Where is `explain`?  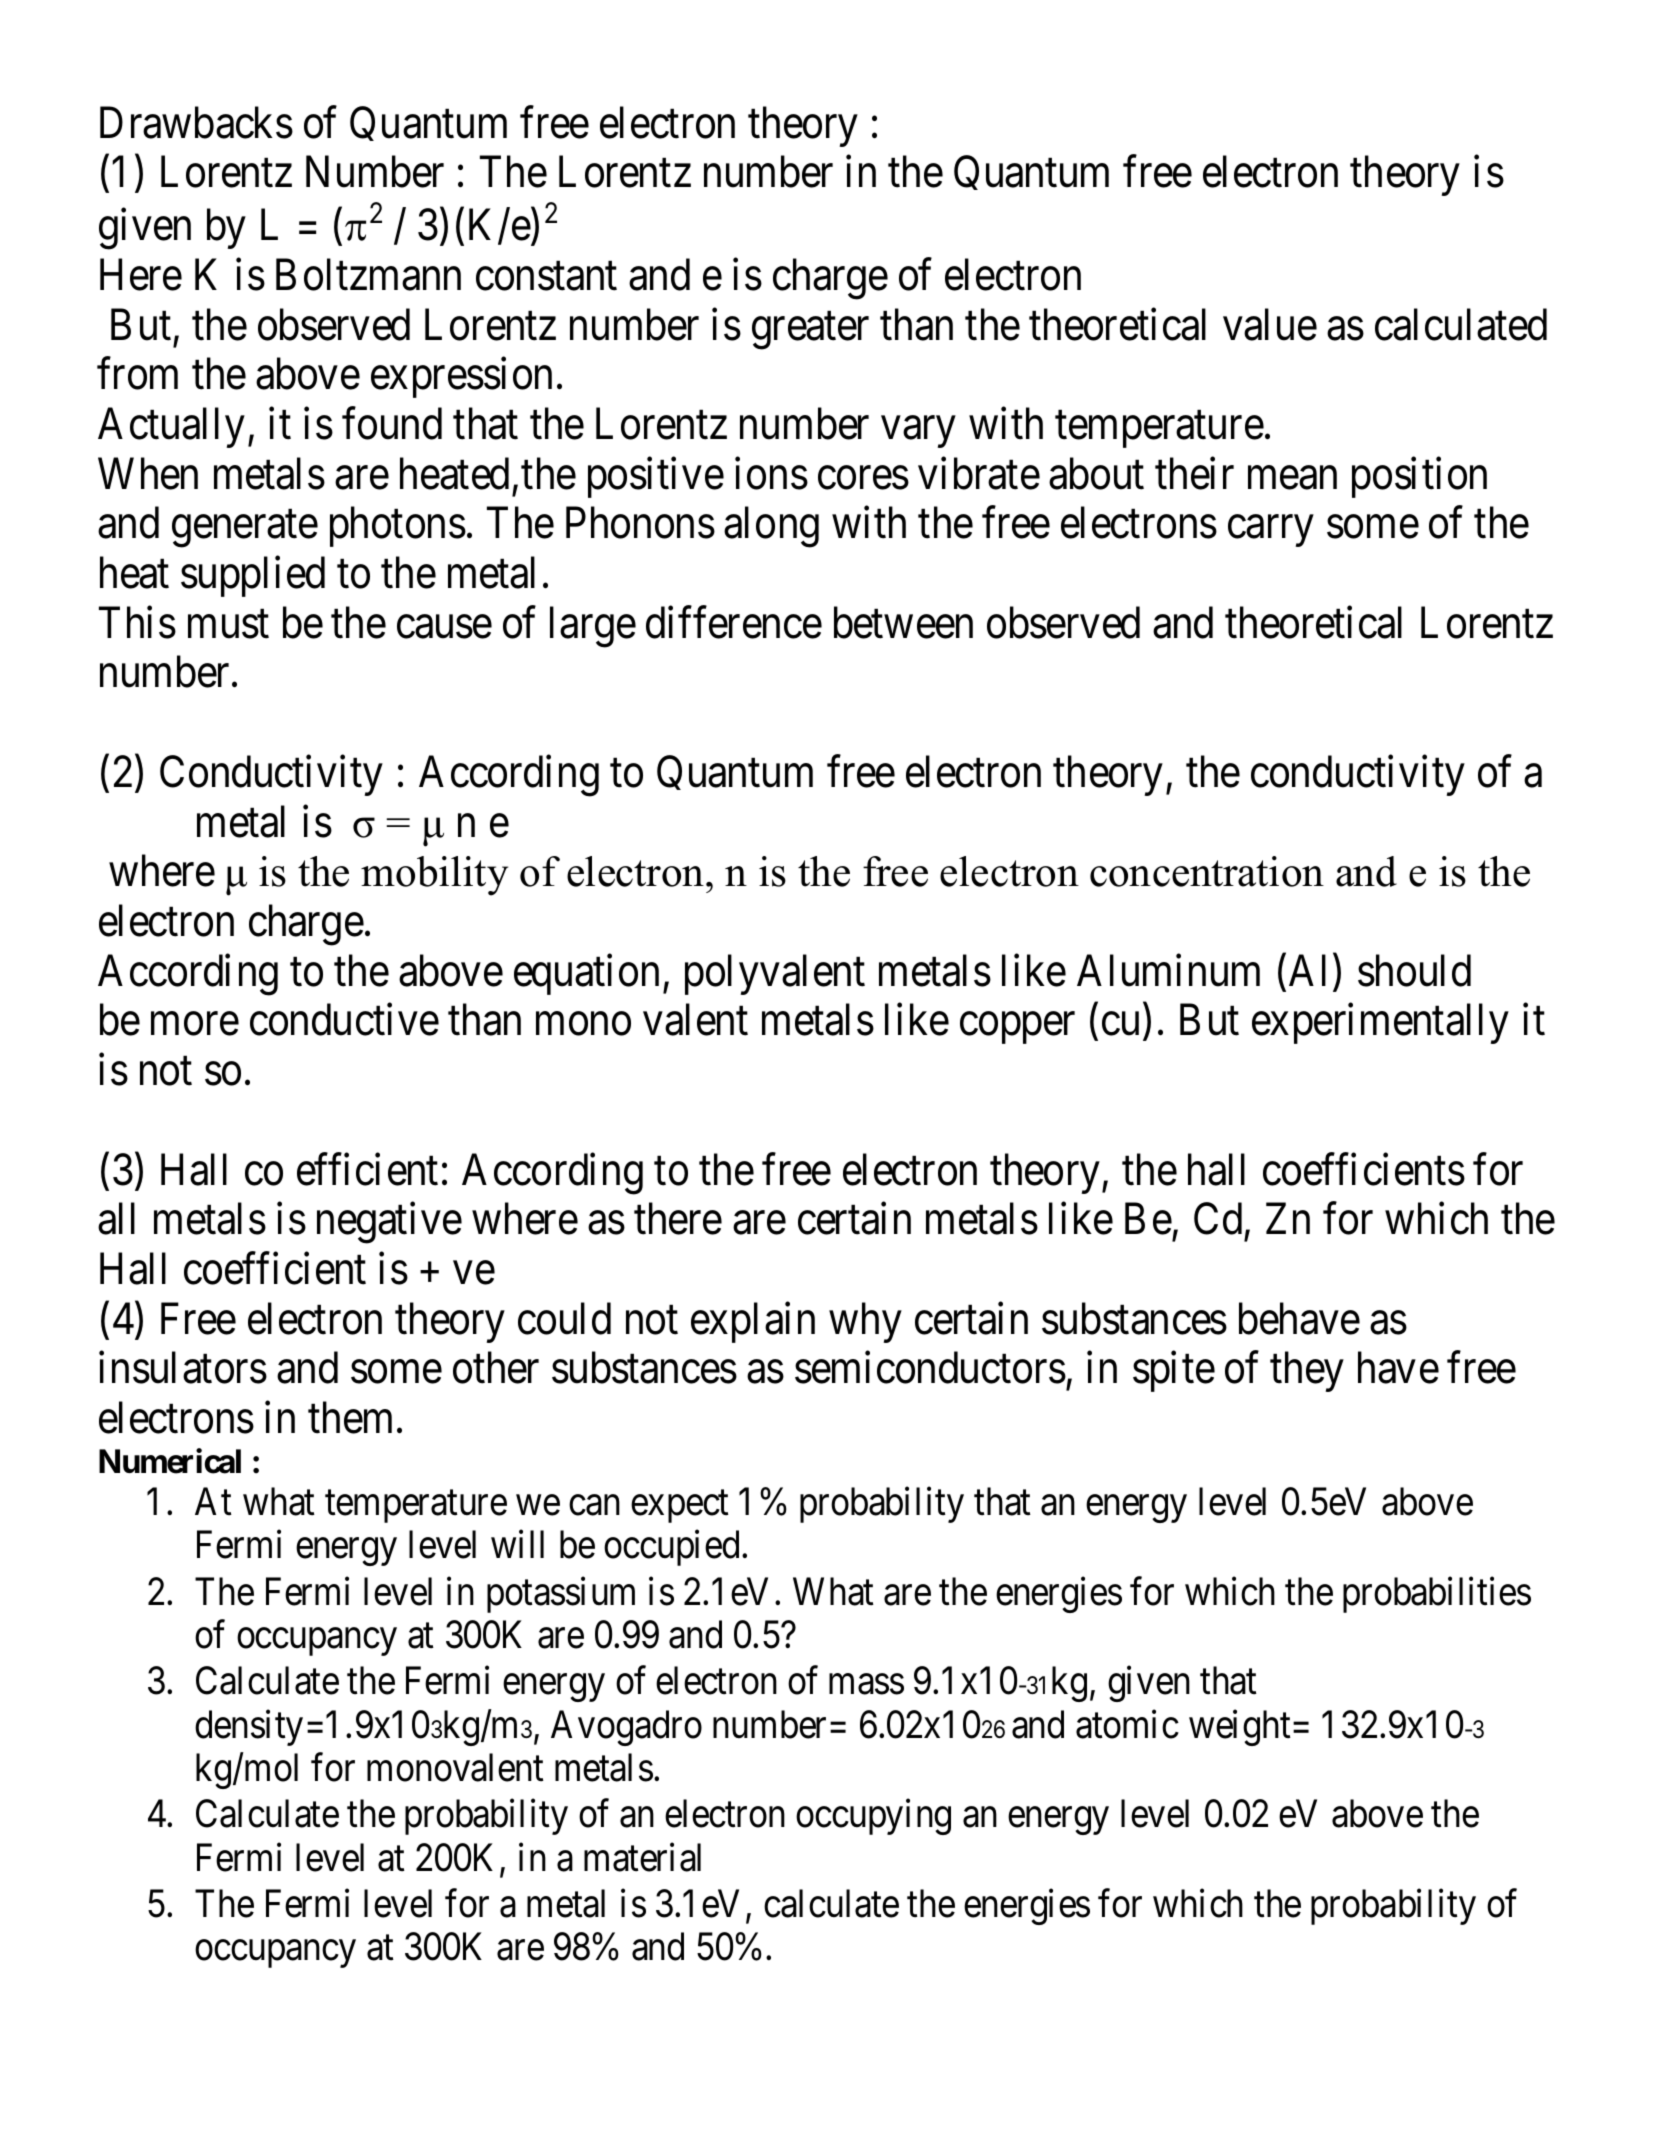
explain is located at coordinates (753, 1322).
